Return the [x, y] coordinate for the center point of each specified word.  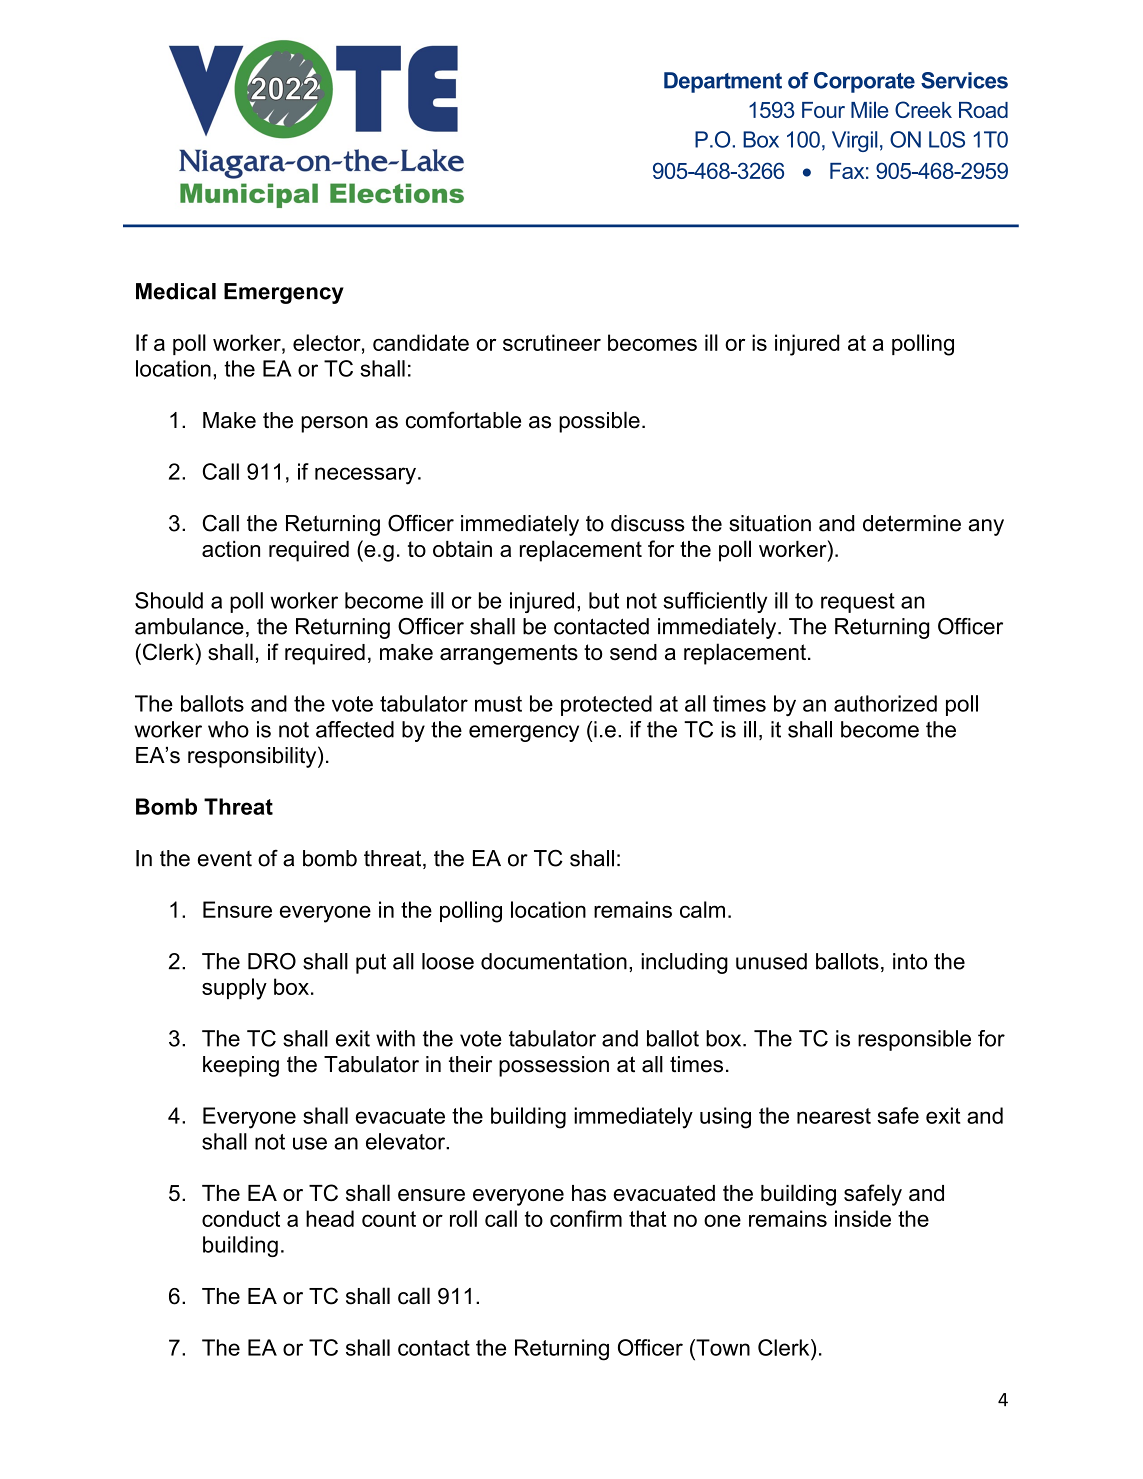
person [334, 424]
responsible [914, 1040]
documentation [554, 961]
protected [606, 705]
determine [912, 523]
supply [234, 989]
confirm [586, 1218]
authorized [885, 703]
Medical [176, 291]
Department [723, 82]
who [228, 729]
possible [599, 422]
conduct [241, 1218]
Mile [870, 109]
